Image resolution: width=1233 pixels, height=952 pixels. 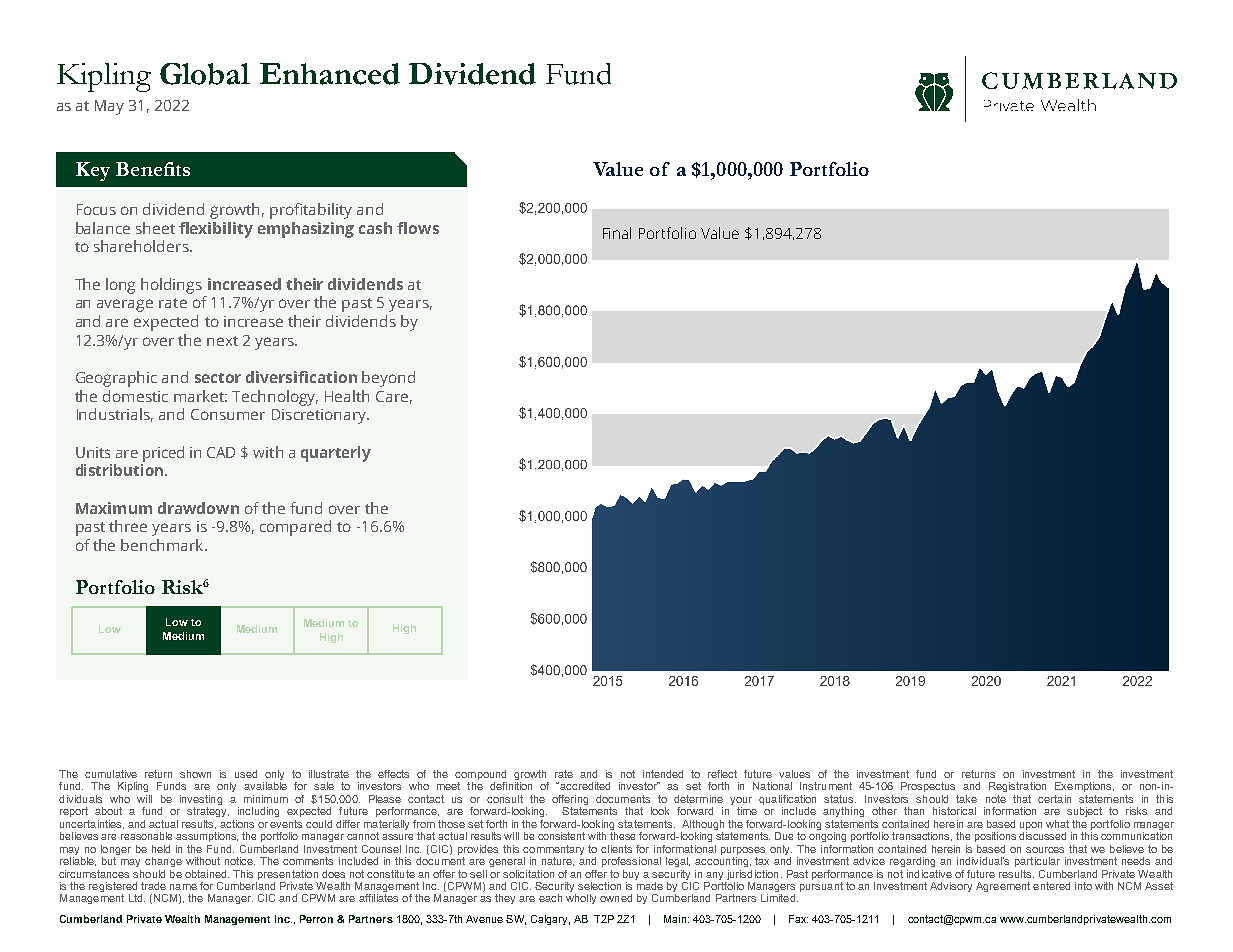 What do you see at coordinates (198, 508) in the screenshot?
I see `drawdown` at bounding box center [198, 508].
